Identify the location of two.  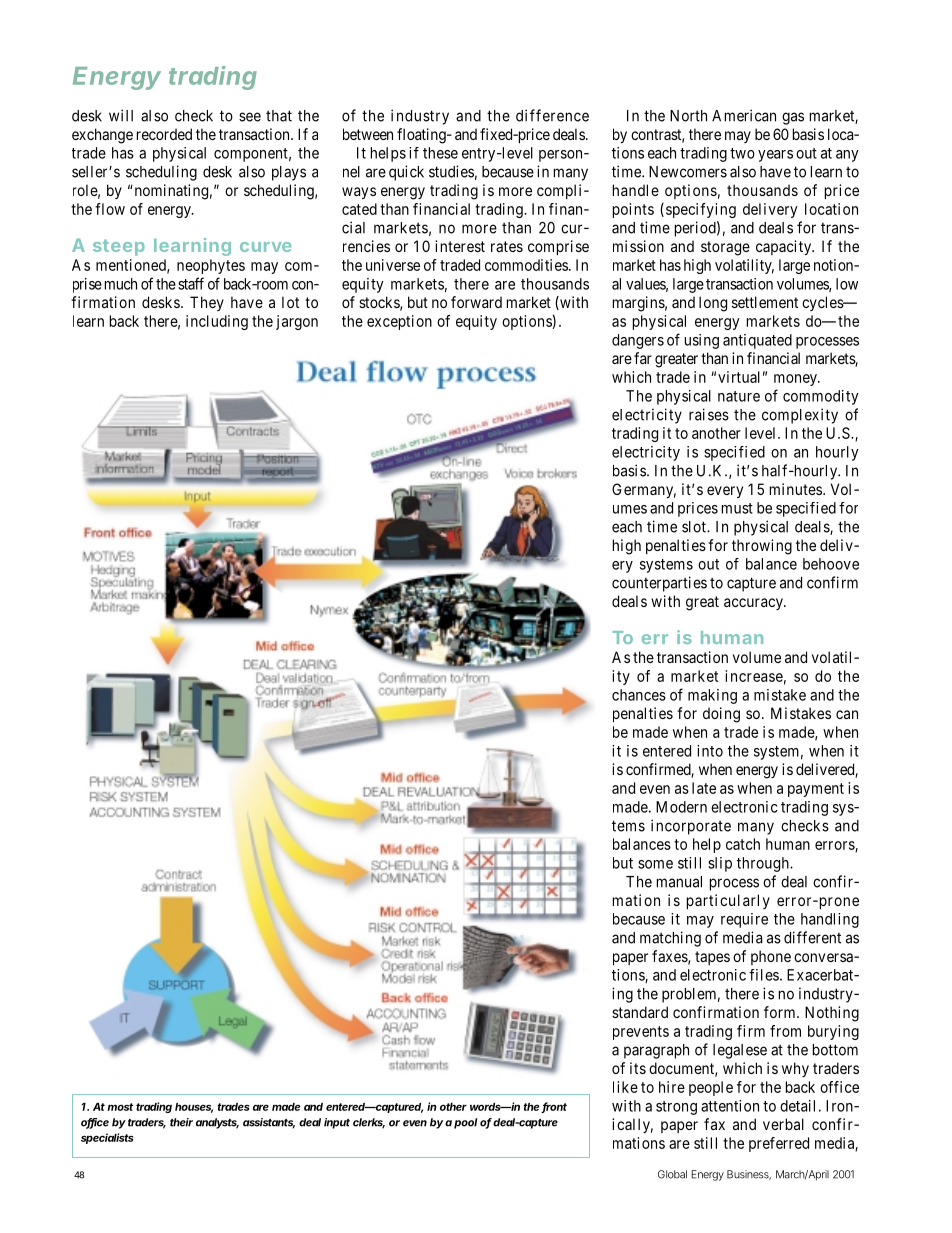
(742, 153).
